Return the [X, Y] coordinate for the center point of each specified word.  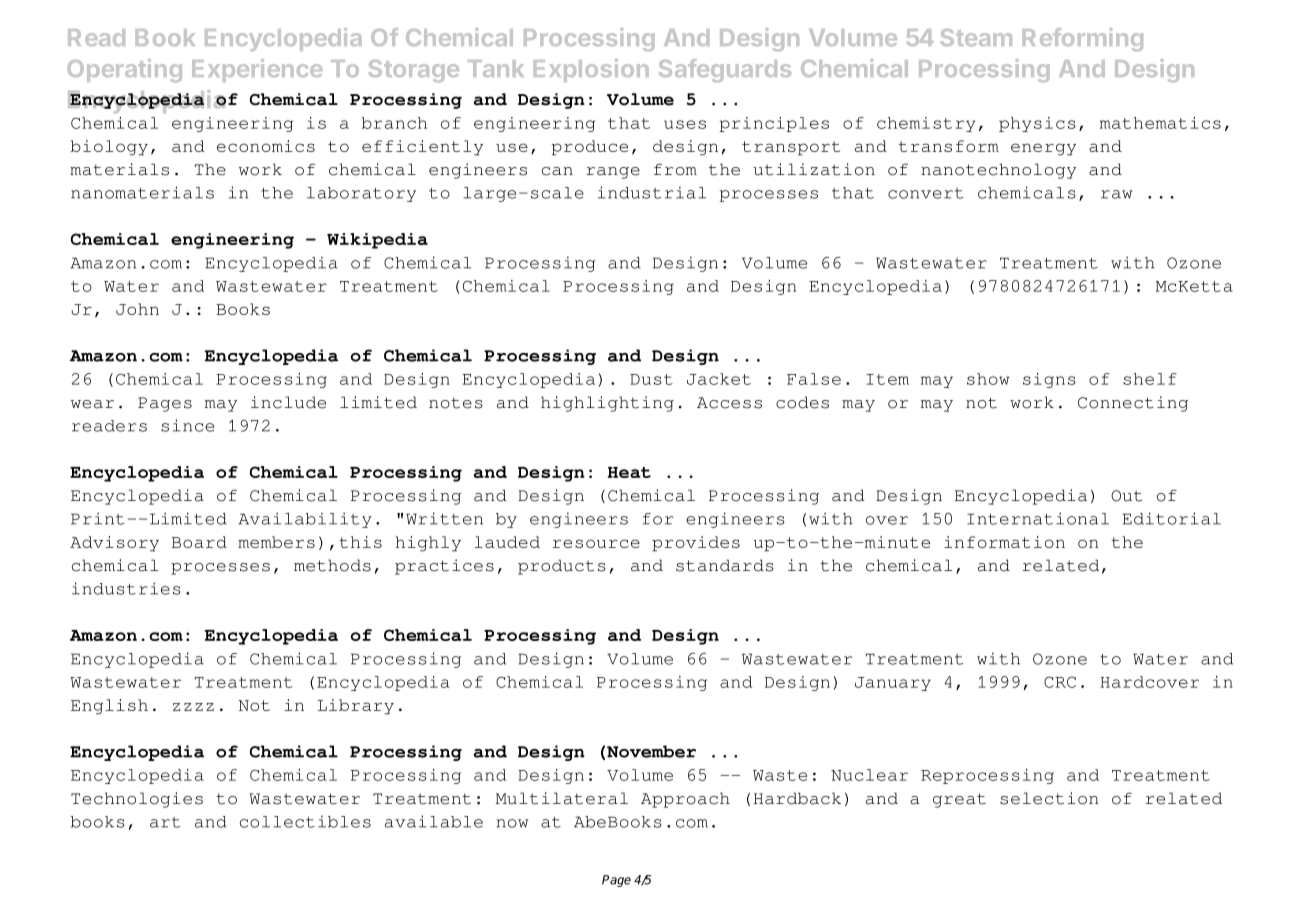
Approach [685, 800]
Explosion [591, 70]
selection [1049, 798]
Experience [257, 70]
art [165, 822]
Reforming [1083, 39]
